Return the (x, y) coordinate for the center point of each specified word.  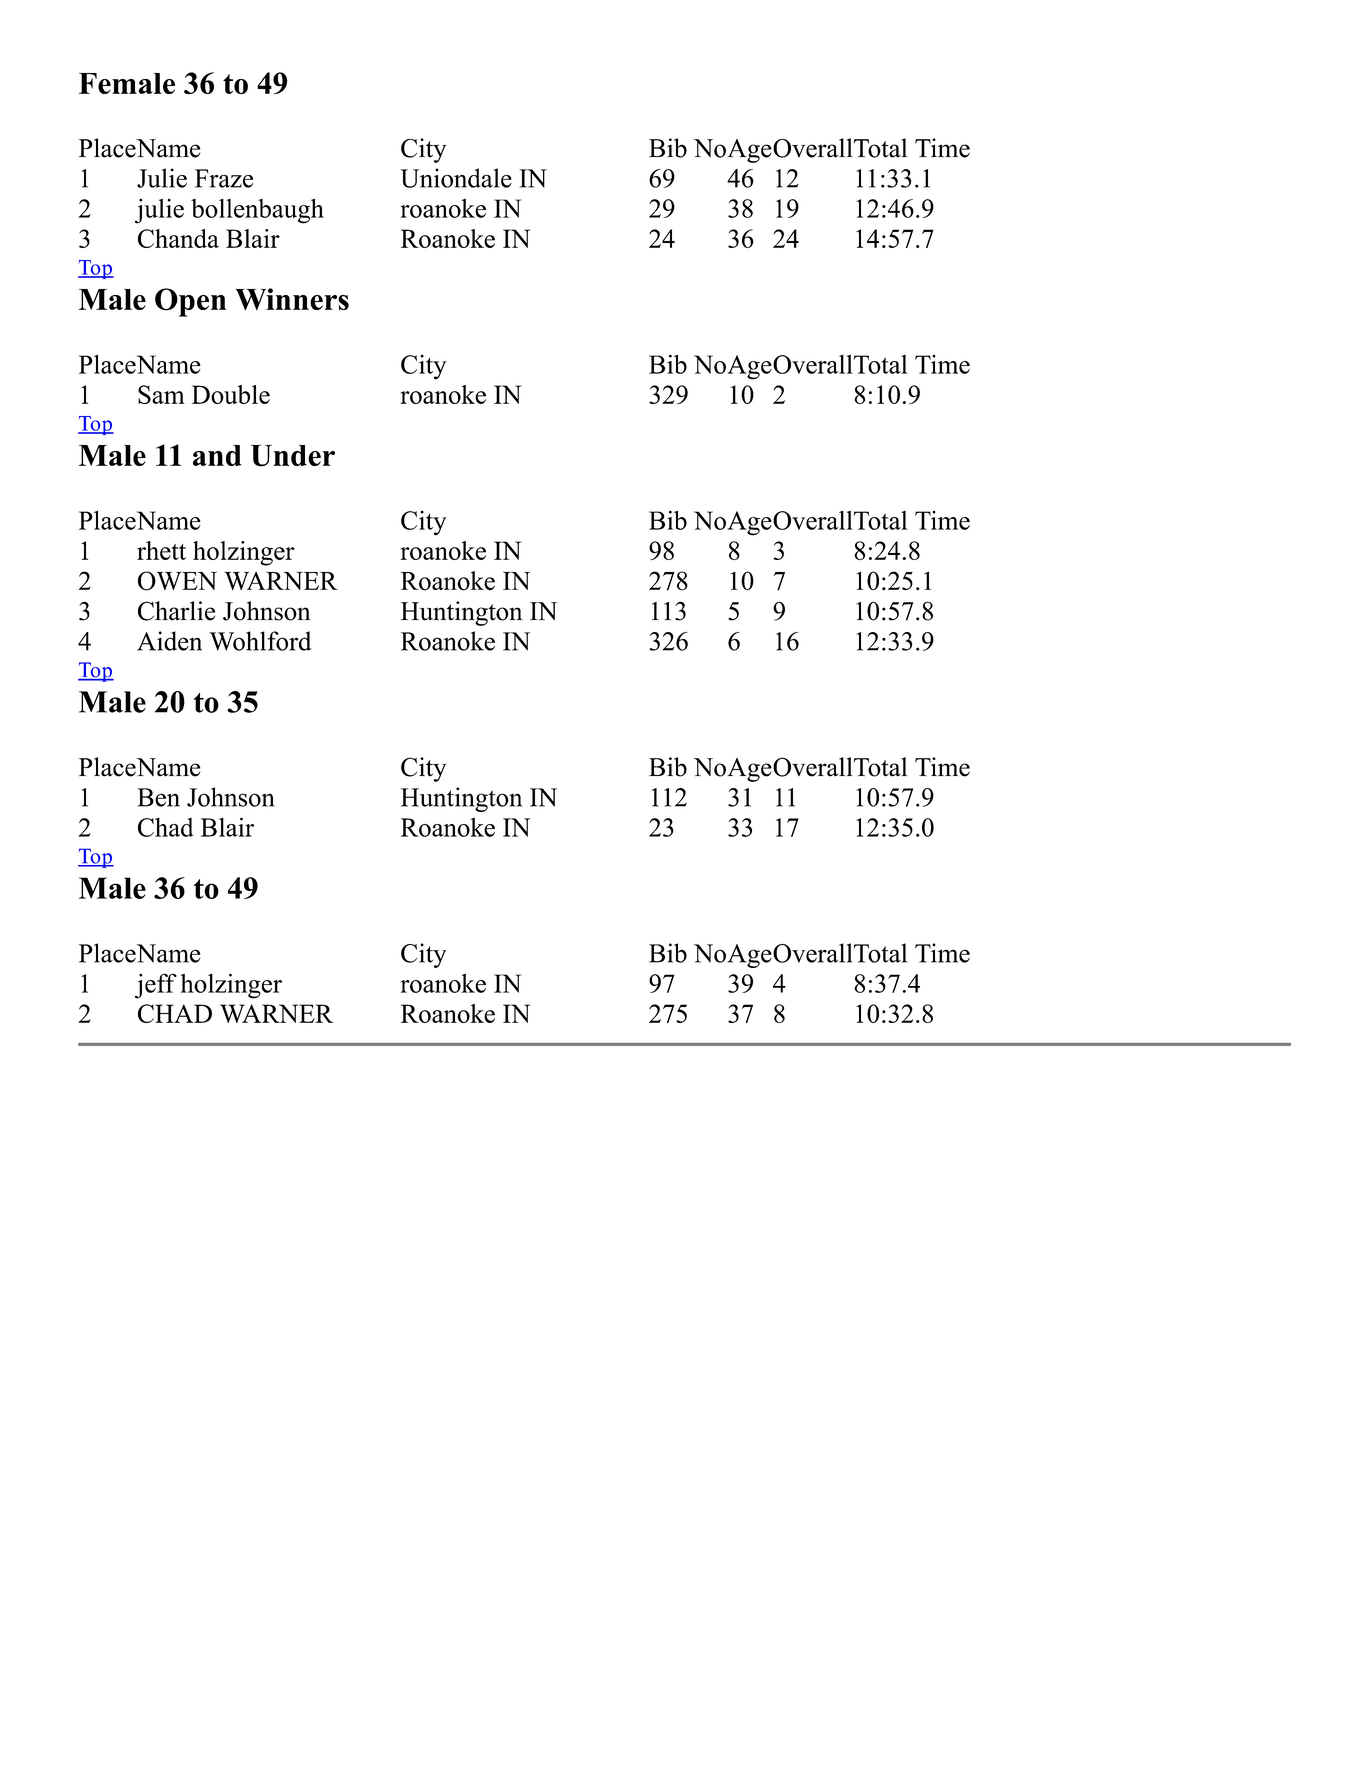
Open (190, 302)
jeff (156, 986)
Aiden (169, 641)
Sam (161, 394)
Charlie (176, 611)
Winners (292, 299)
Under (293, 456)
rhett (161, 550)
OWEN (177, 581)
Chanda (178, 238)
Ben (158, 797)
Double (231, 394)
